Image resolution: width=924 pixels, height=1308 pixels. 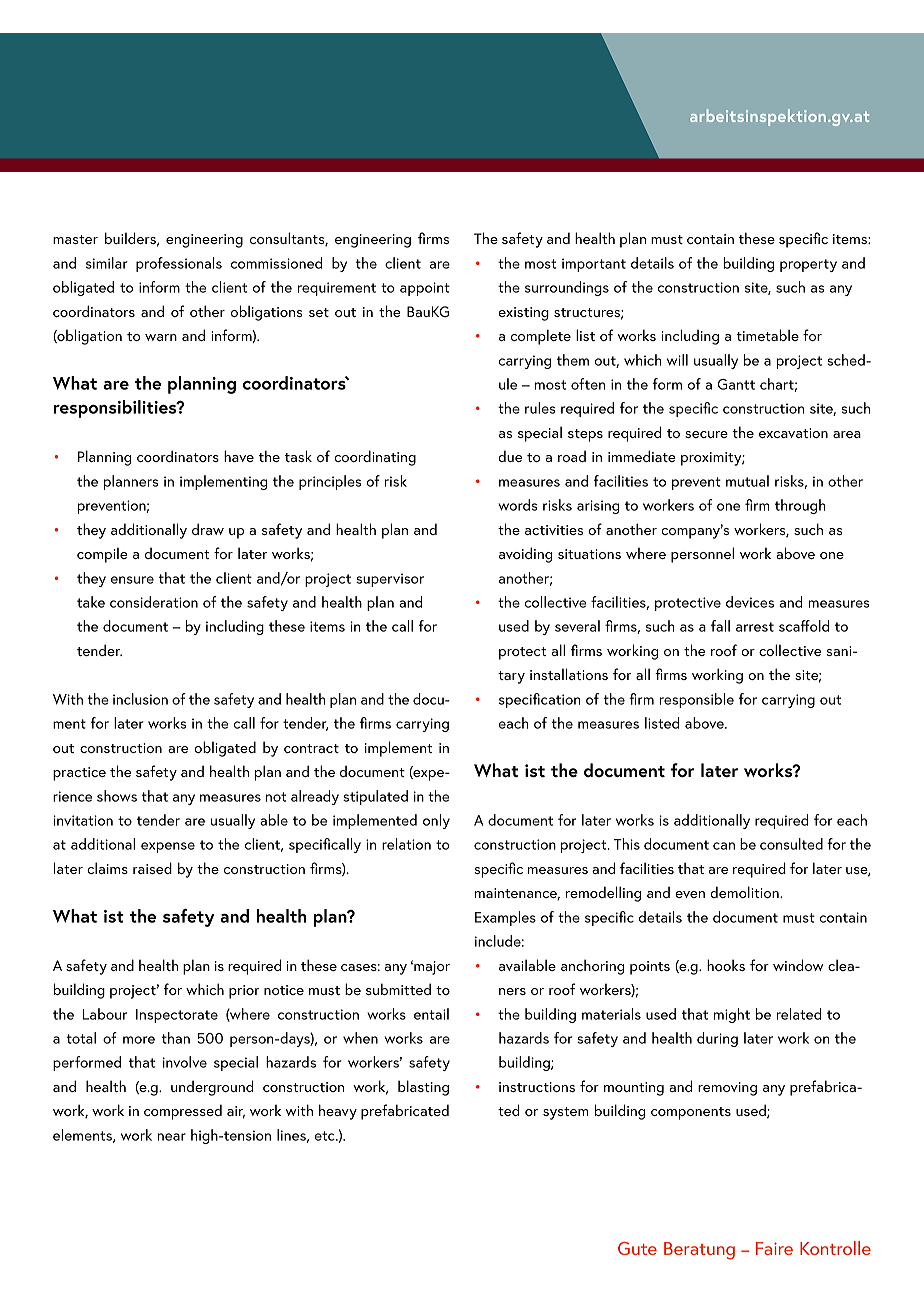 What do you see at coordinates (375, 797) in the screenshot?
I see `stipulated` at bounding box center [375, 797].
